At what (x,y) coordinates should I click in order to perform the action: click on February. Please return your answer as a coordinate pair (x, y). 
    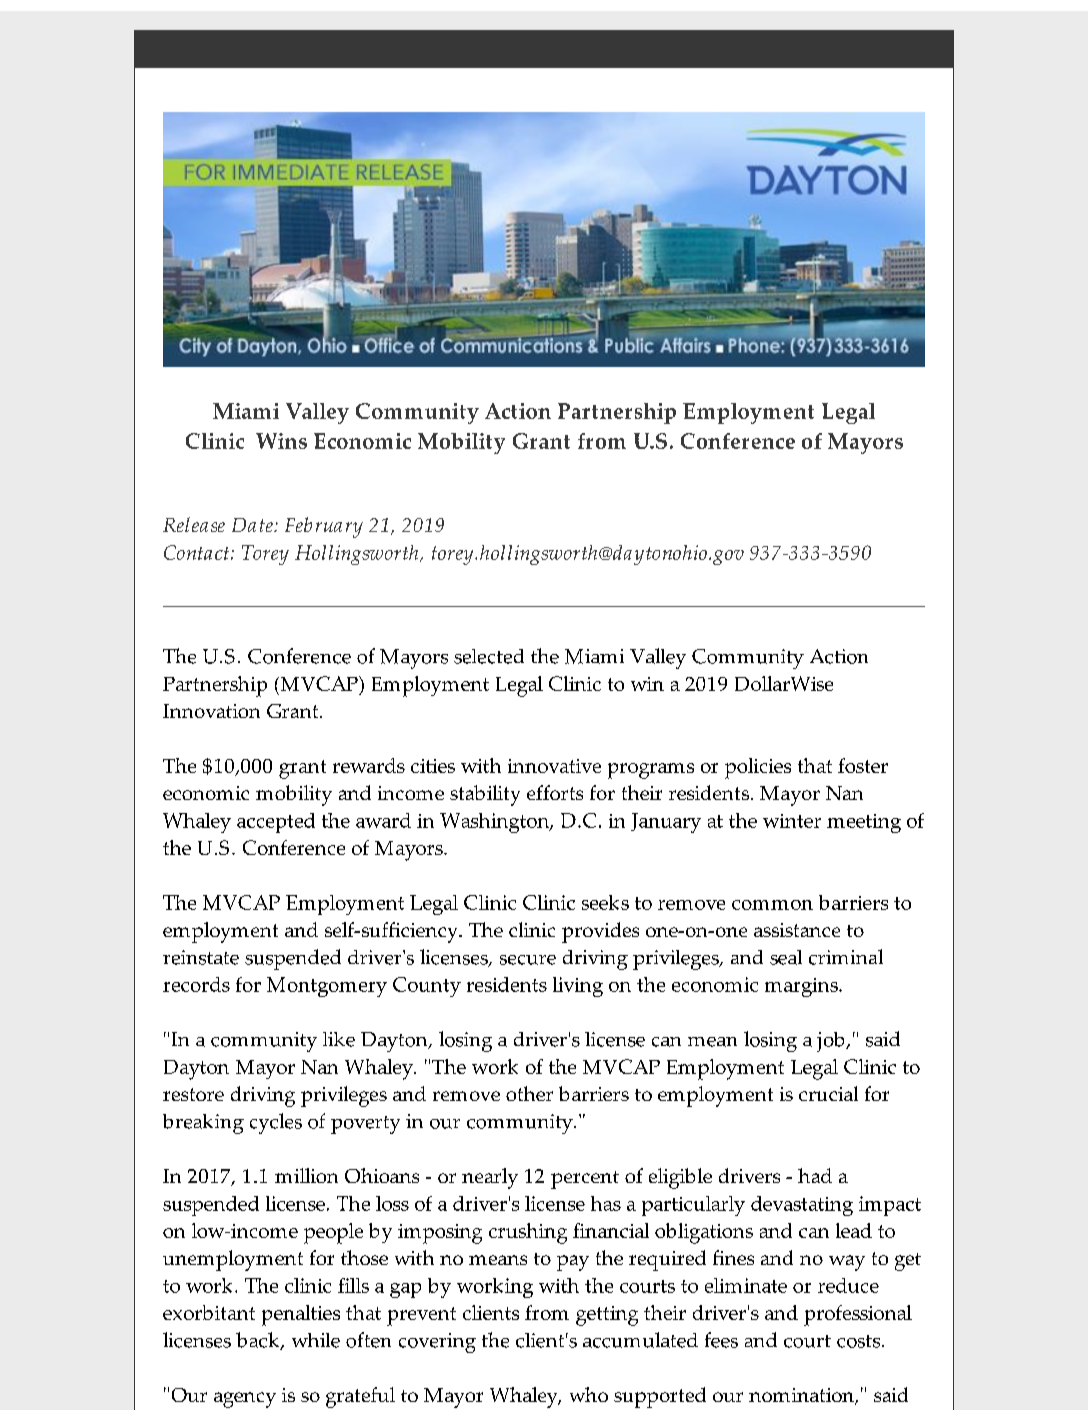
    Looking at the image, I should click on (324, 527).
